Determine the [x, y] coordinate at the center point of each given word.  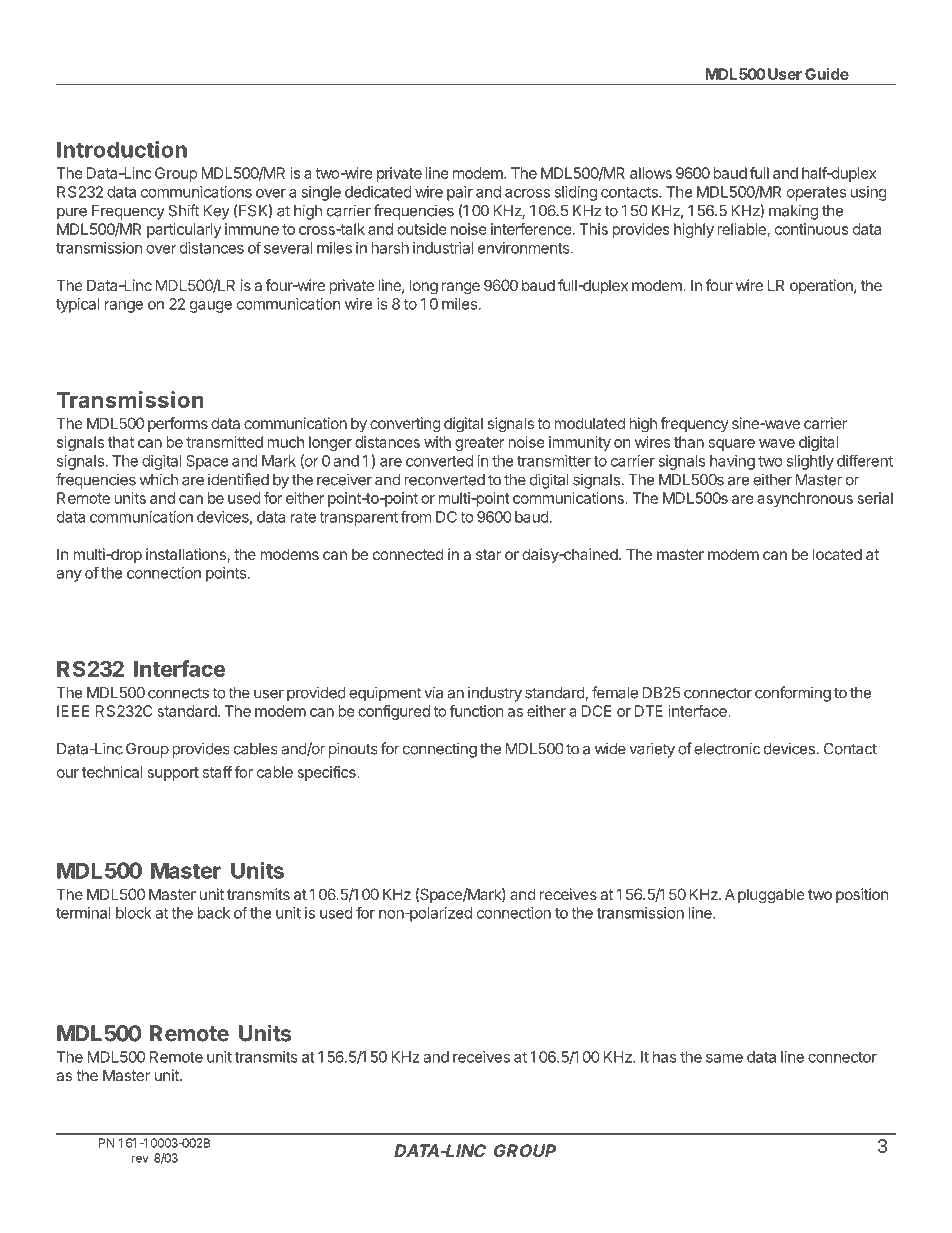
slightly [810, 462]
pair [460, 193]
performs [178, 424]
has [665, 1057]
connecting [440, 750]
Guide [827, 74]
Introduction [122, 149]
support [173, 774]
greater [480, 444]
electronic [727, 748]
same [724, 1058]
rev [140, 1159]
